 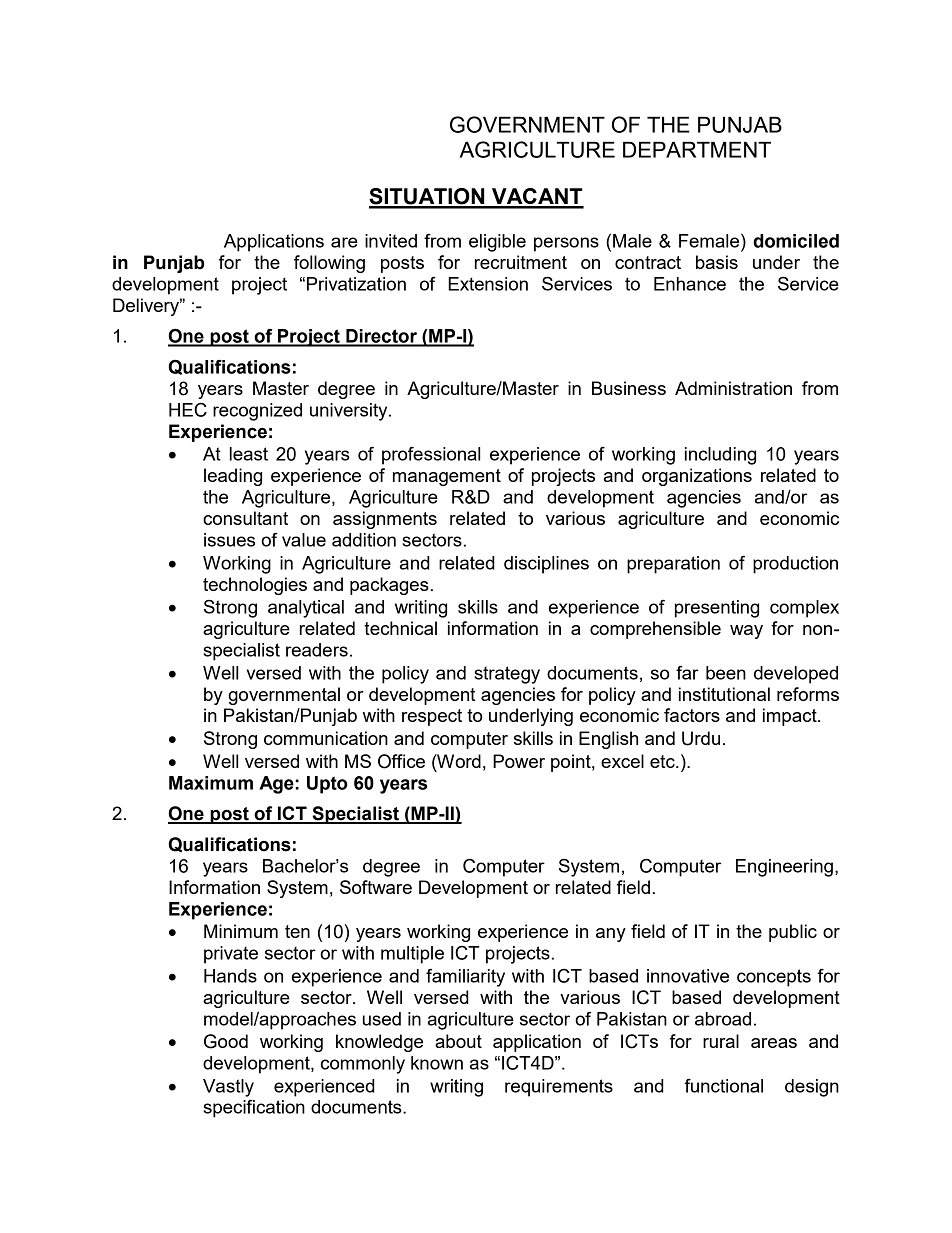 I want to click on following, so click(x=329, y=264).
